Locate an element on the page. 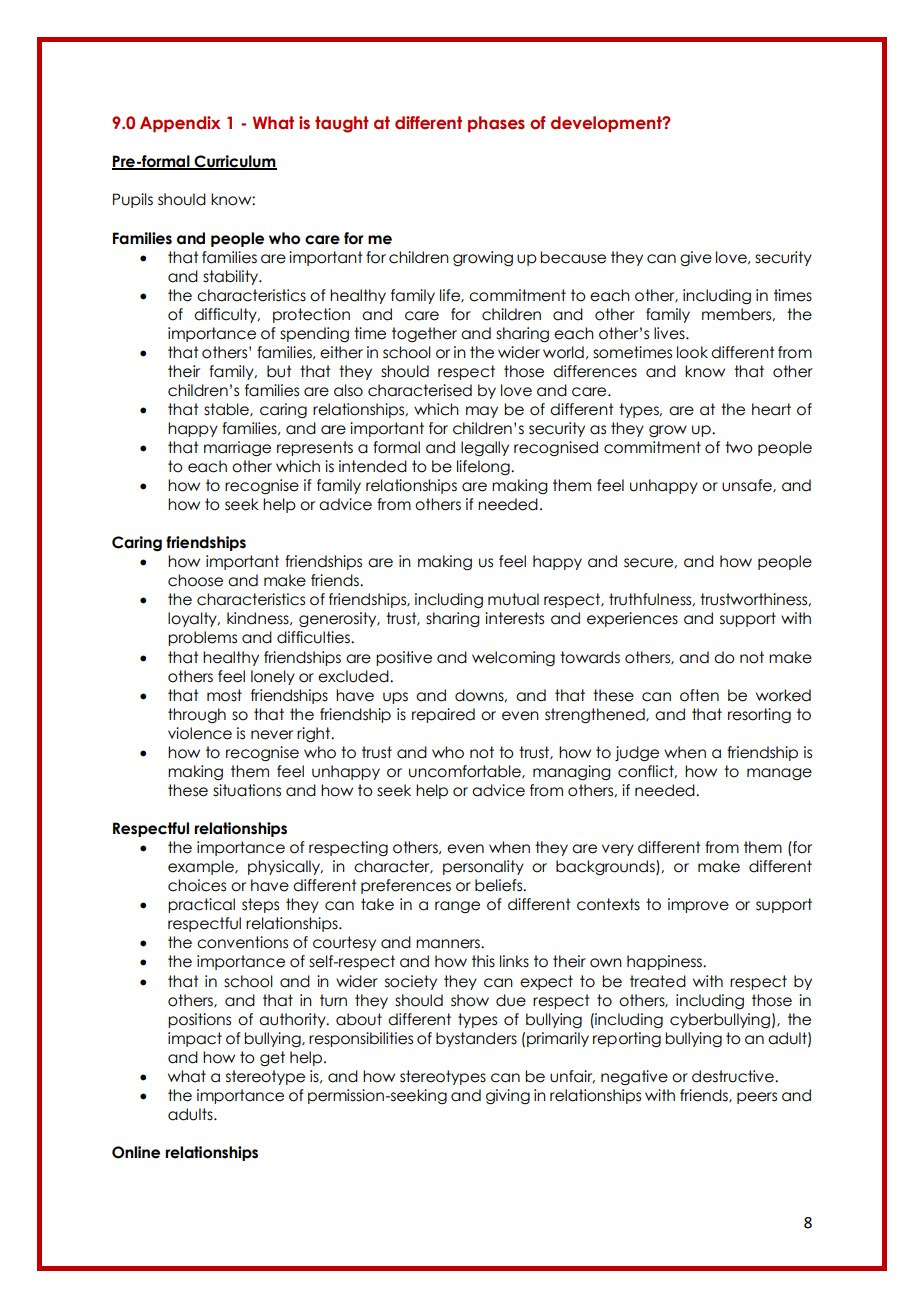  problems is located at coordinates (202, 638).
